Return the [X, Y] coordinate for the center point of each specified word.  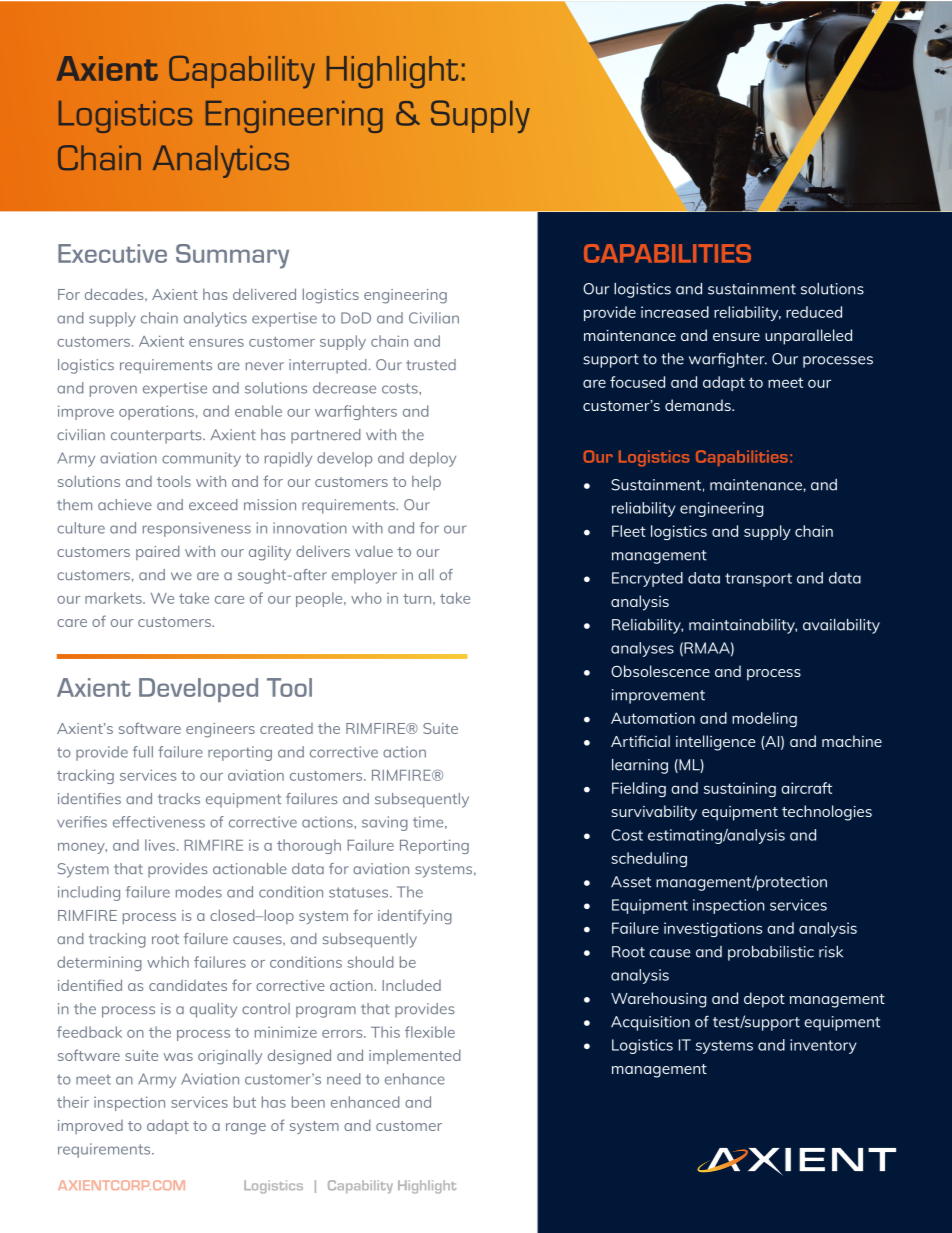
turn [418, 599]
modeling [764, 719]
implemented [414, 1056]
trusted [431, 364]
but [245, 1102]
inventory [823, 1046]
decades [115, 294]
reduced [814, 312]
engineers [220, 730]
